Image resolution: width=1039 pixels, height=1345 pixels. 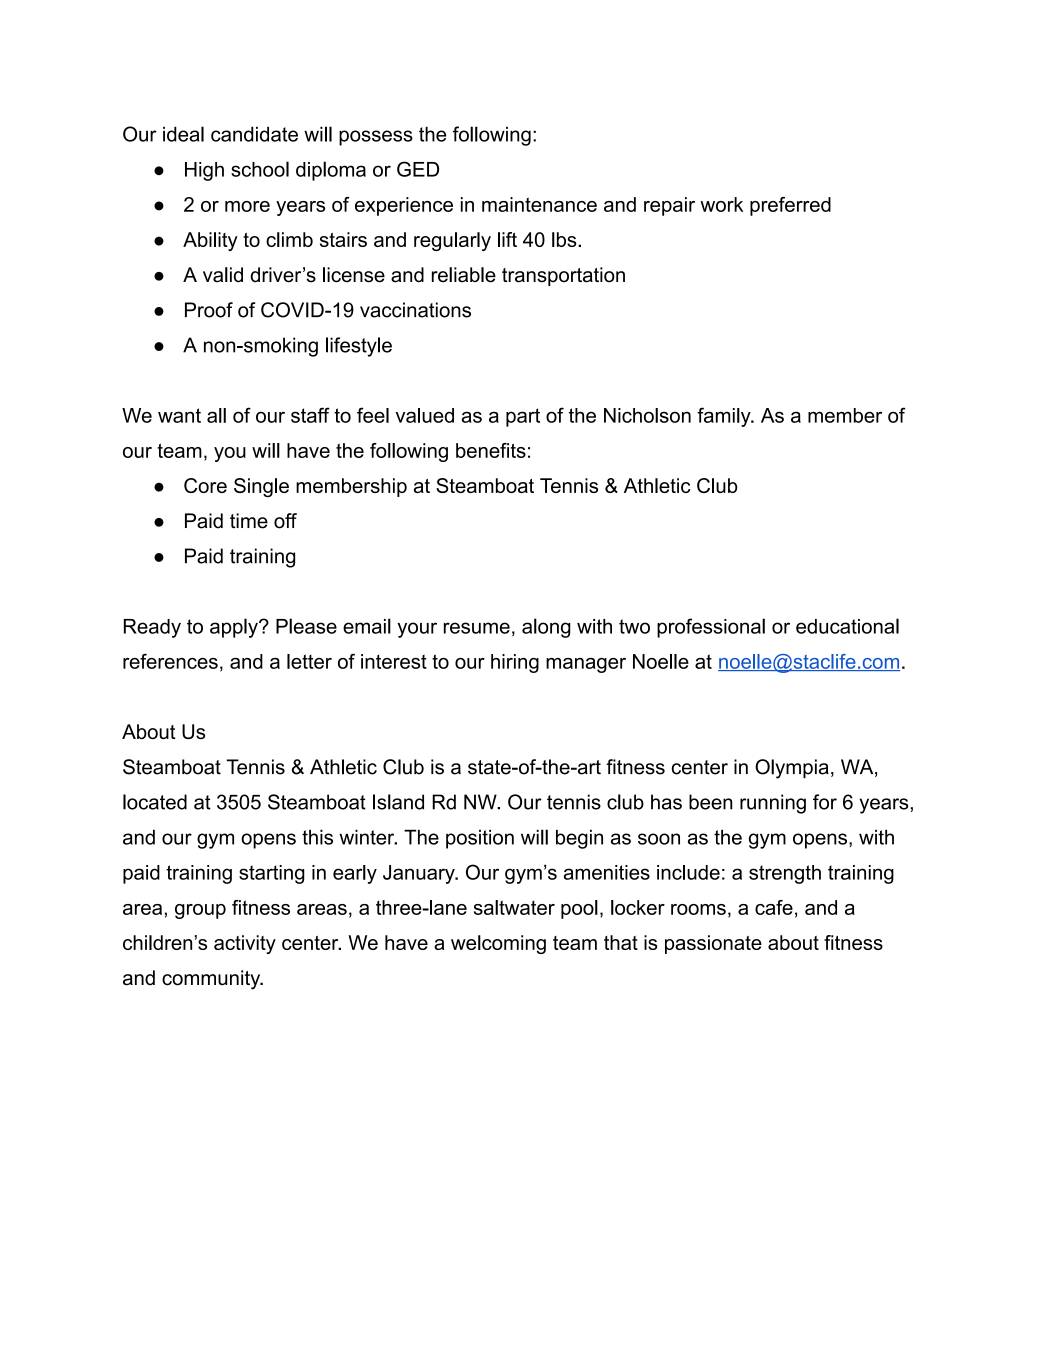 What do you see at coordinates (155, 802) in the page?
I see `located` at bounding box center [155, 802].
